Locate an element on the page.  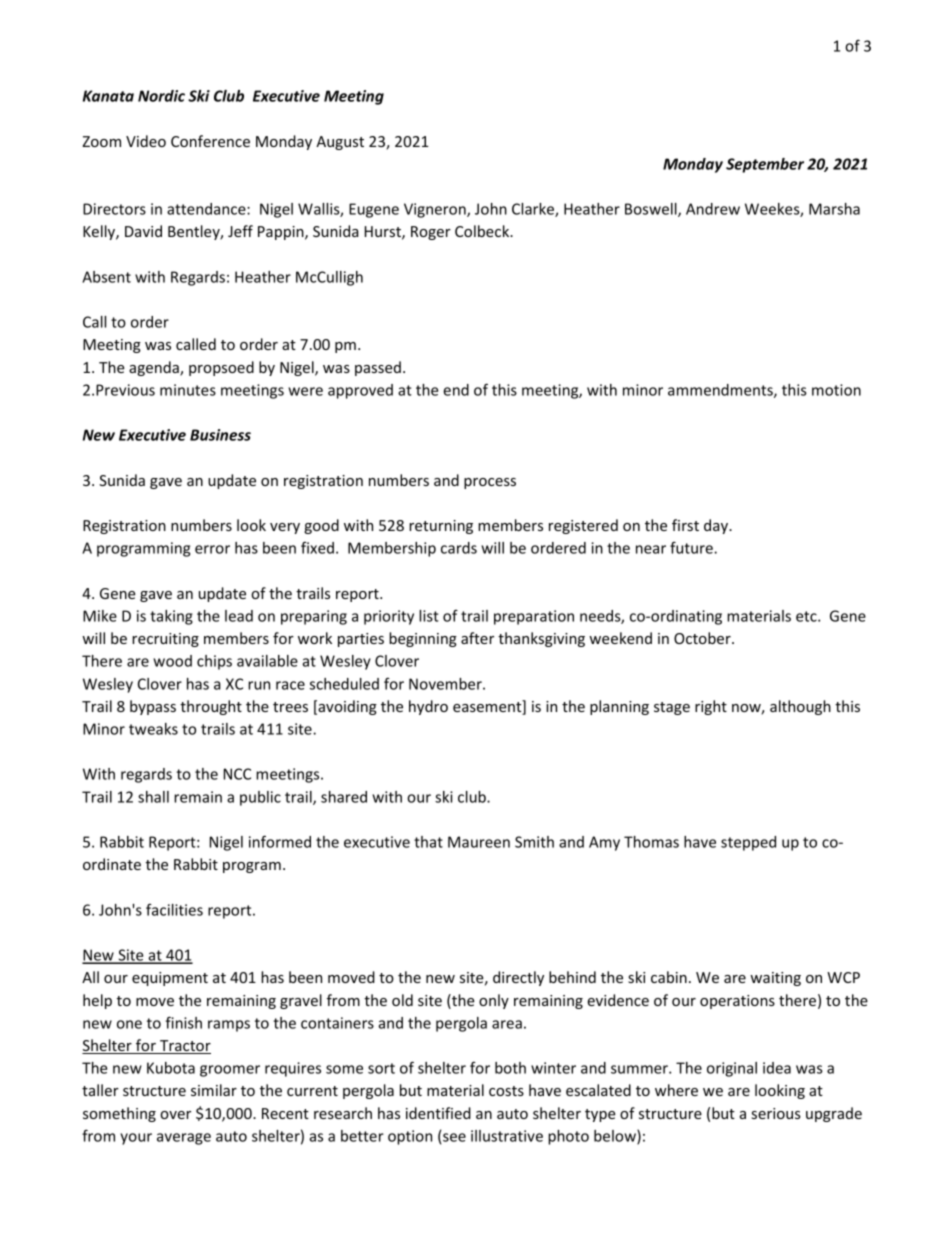
after is located at coordinates (477, 638).
